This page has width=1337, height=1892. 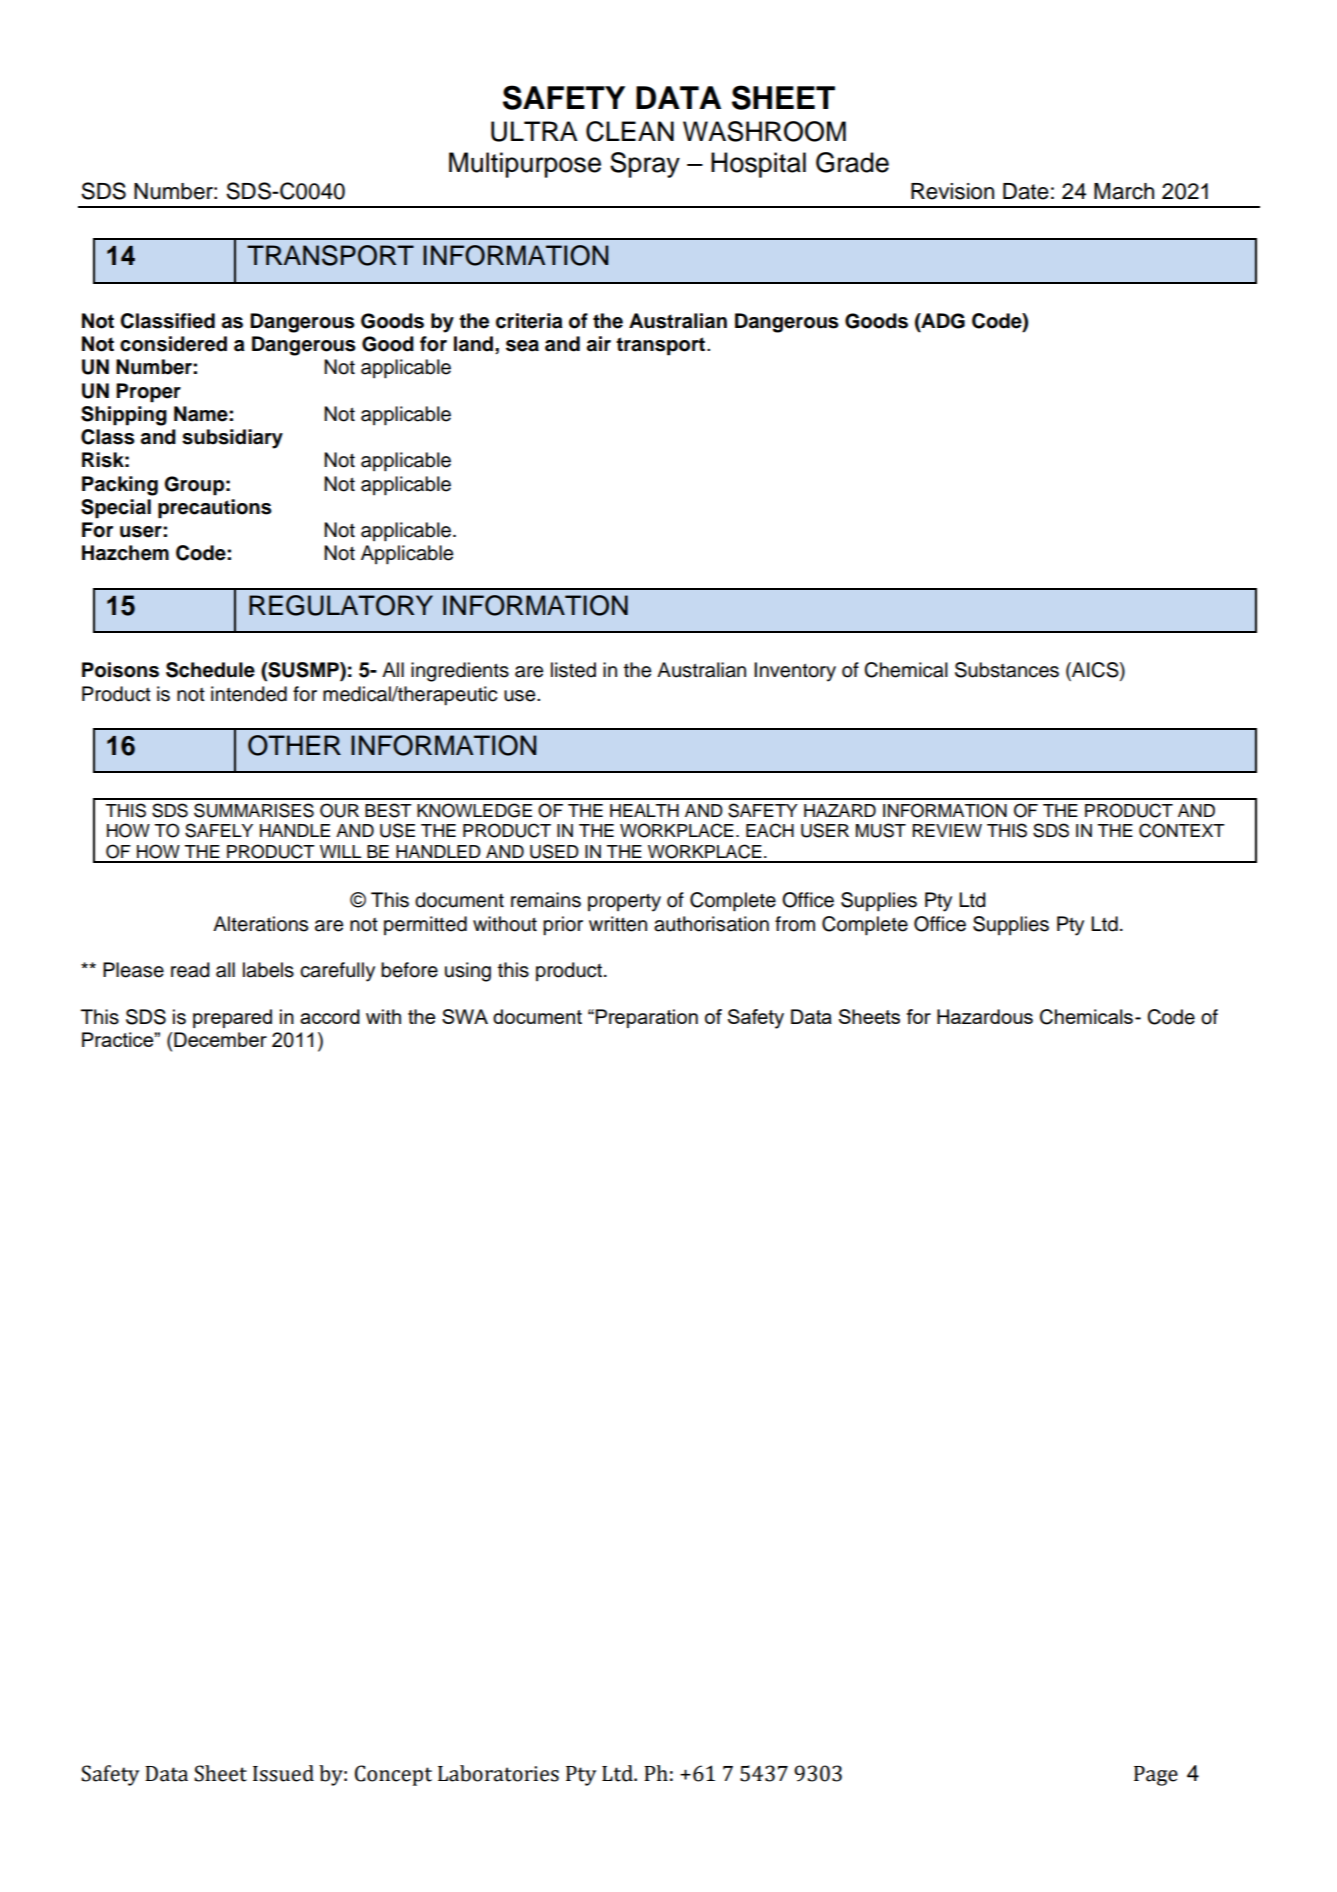 I want to click on Substances, so click(x=1007, y=670).
